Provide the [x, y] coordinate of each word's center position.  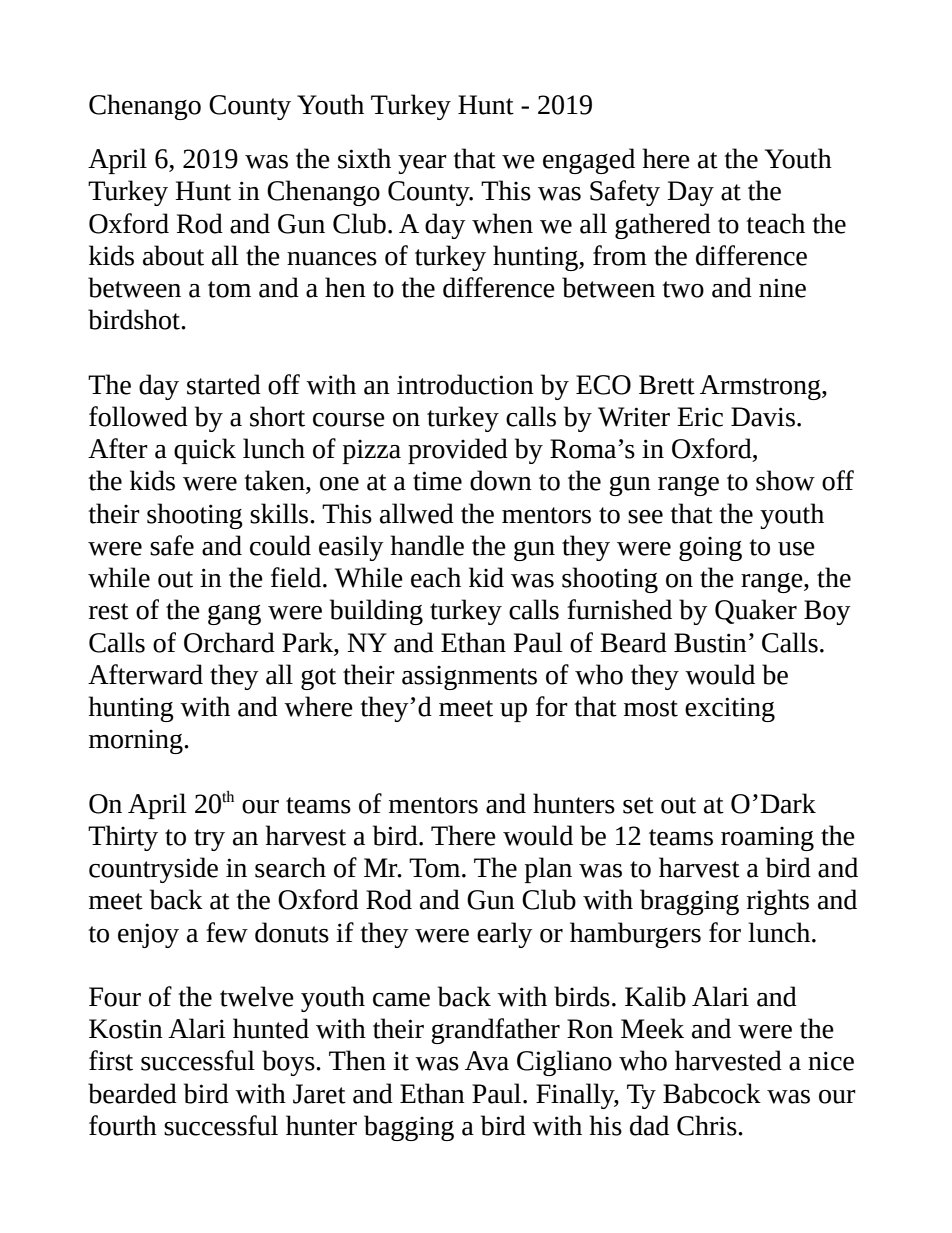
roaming [767, 839]
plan [548, 870]
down [501, 480]
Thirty [123, 838]
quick [205, 451]
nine [782, 288]
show [785, 480]
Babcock [712, 1093]
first [111, 1060]
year [422, 164]
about [173, 255]
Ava [487, 1061]
